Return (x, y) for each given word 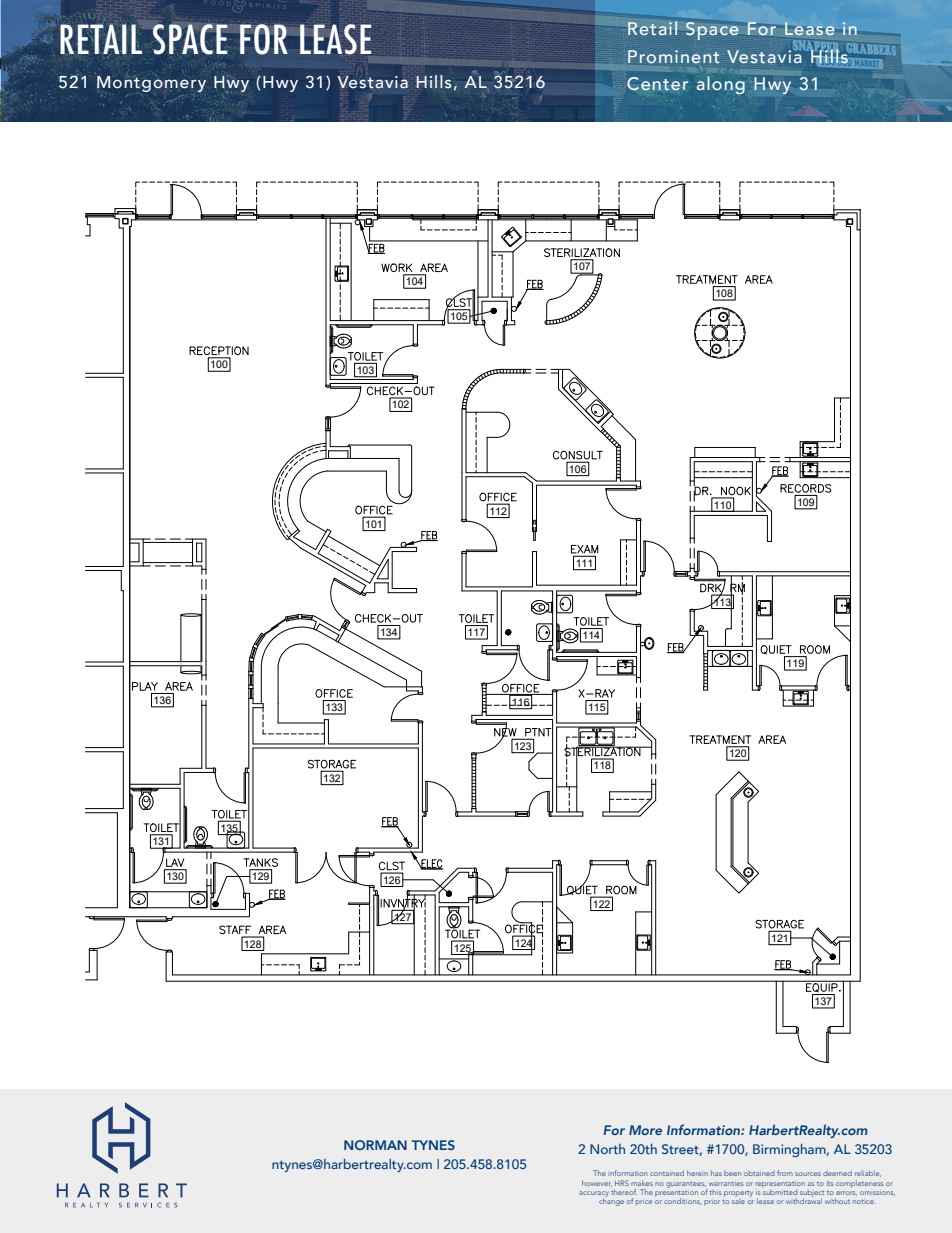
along (721, 85)
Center (657, 84)
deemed (837, 1173)
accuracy (594, 1195)
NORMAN (375, 1145)
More (645, 1130)
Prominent (673, 56)
